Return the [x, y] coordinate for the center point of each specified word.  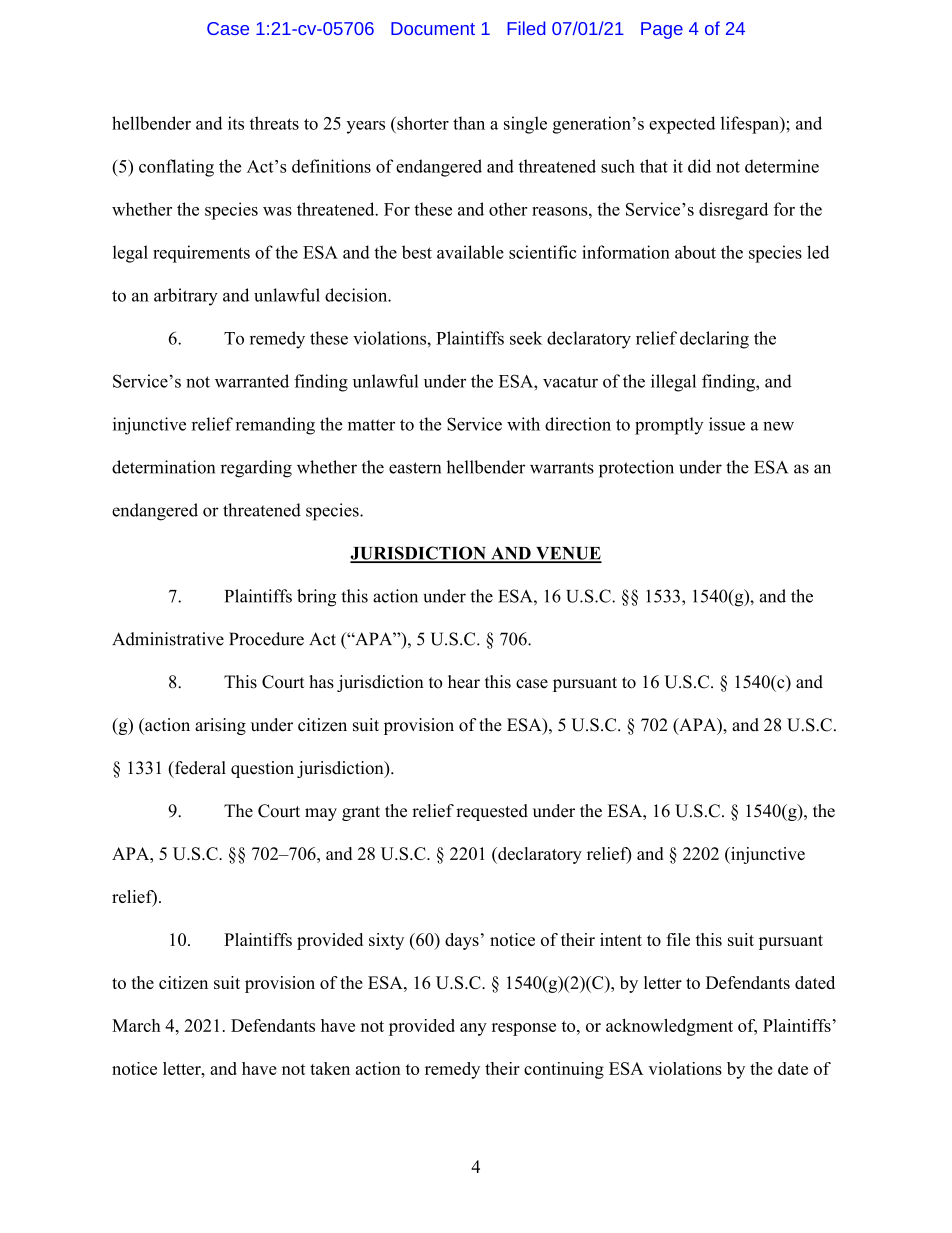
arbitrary [186, 297]
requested [492, 812]
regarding [256, 469]
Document [433, 28]
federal [199, 768]
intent [621, 939]
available [470, 252]
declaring [714, 340]
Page [662, 30]
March [136, 1025]
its [236, 123]
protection [636, 469]
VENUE [568, 554]
